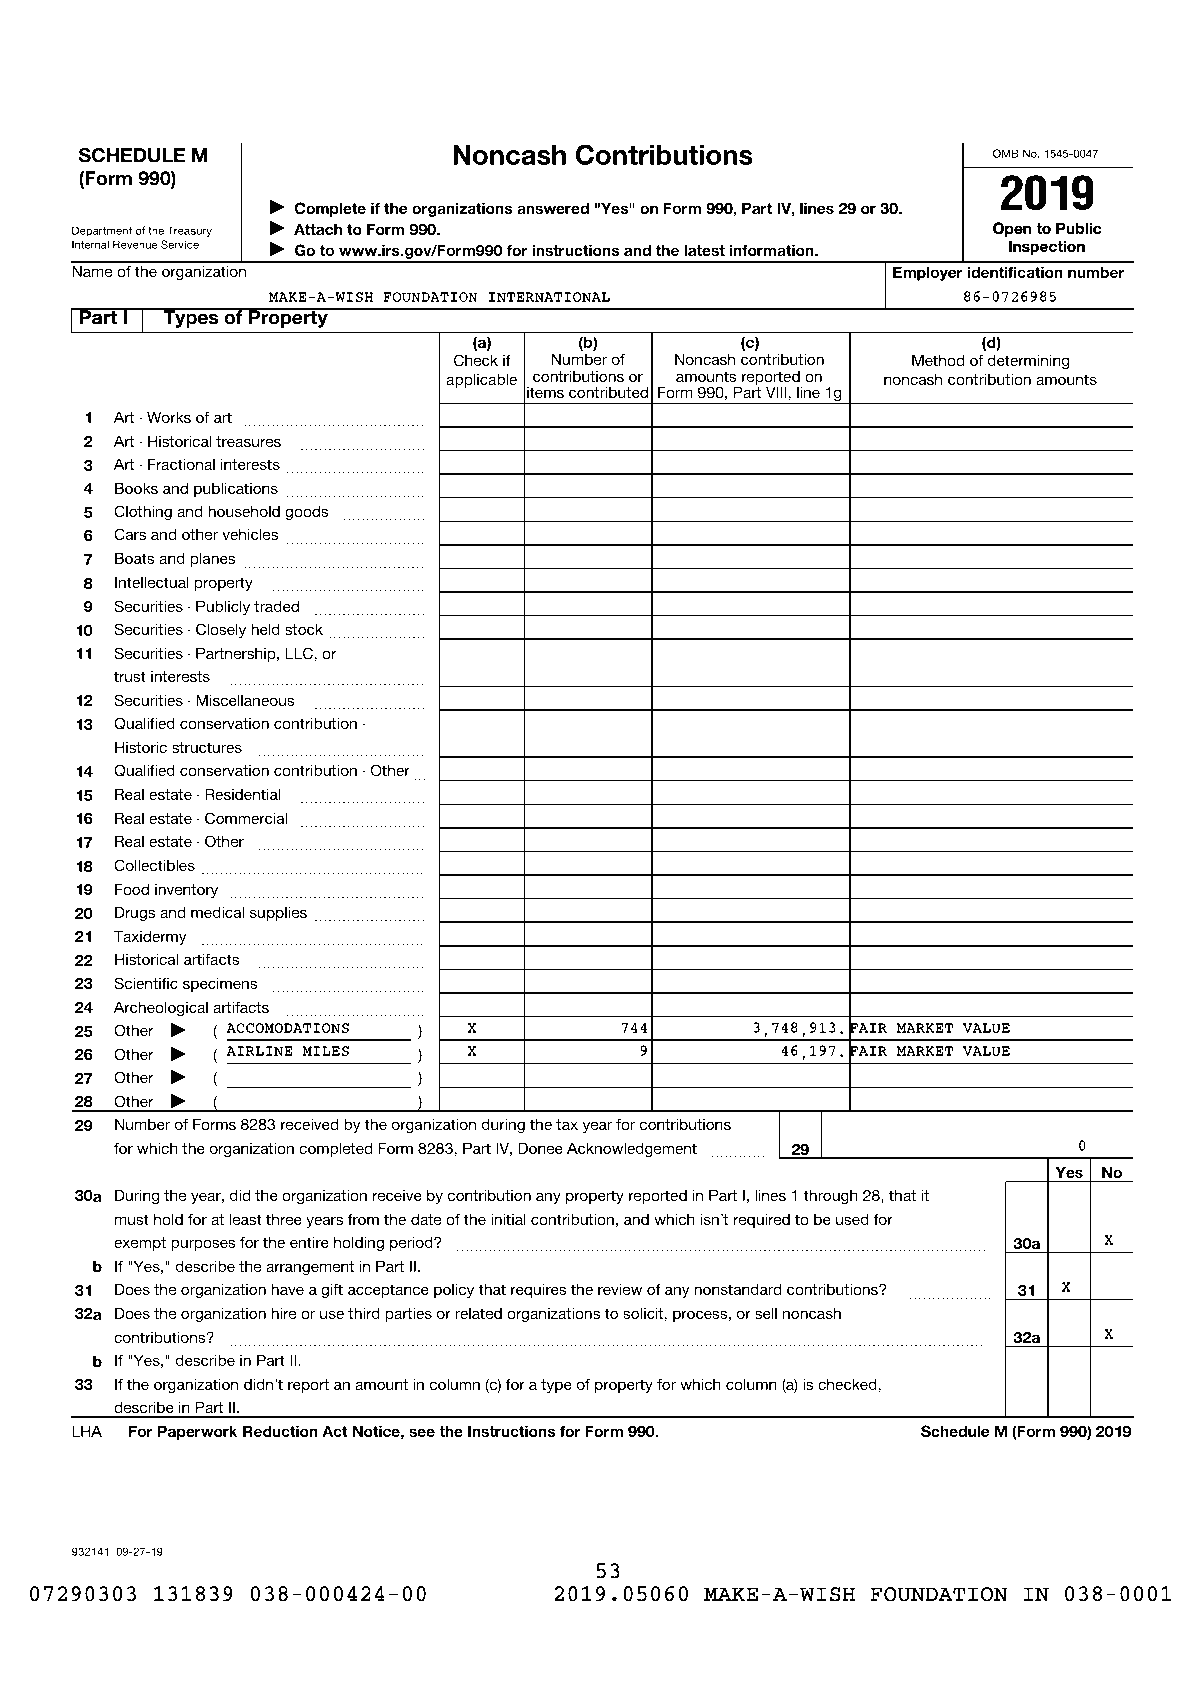 Image resolution: width=1203 pixels, height=1701 pixels. I want to click on answered, so click(553, 208).
